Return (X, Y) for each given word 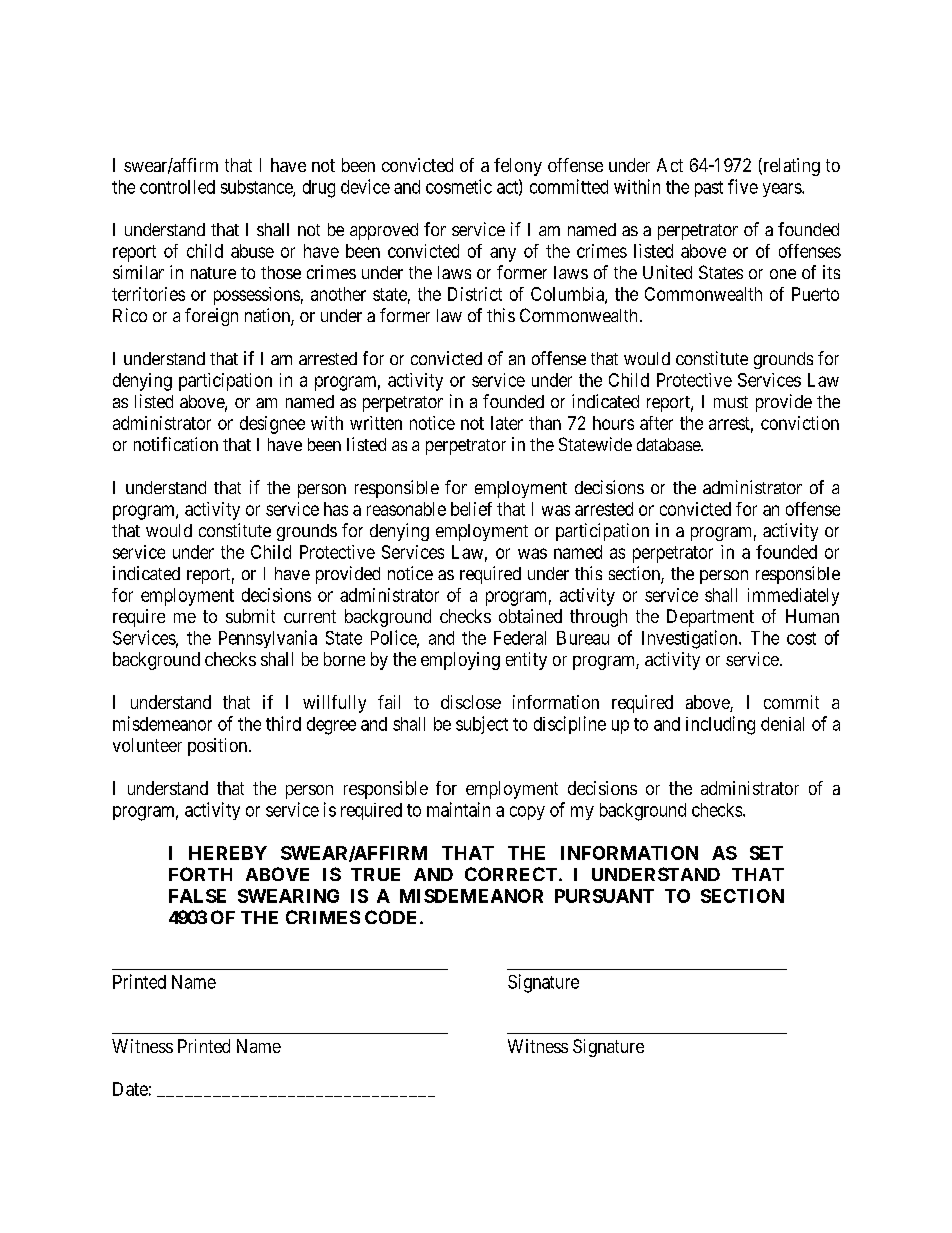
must (731, 402)
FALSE (197, 896)
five (743, 186)
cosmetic (459, 186)
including (720, 725)
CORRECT (511, 874)
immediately (793, 597)
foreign (211, 317)
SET (766, 853)
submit (250, 616)
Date (130, 1089)
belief (471, 509)
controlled (177, 187)
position (219, 747)
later (507, 423)
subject (482, 725)
